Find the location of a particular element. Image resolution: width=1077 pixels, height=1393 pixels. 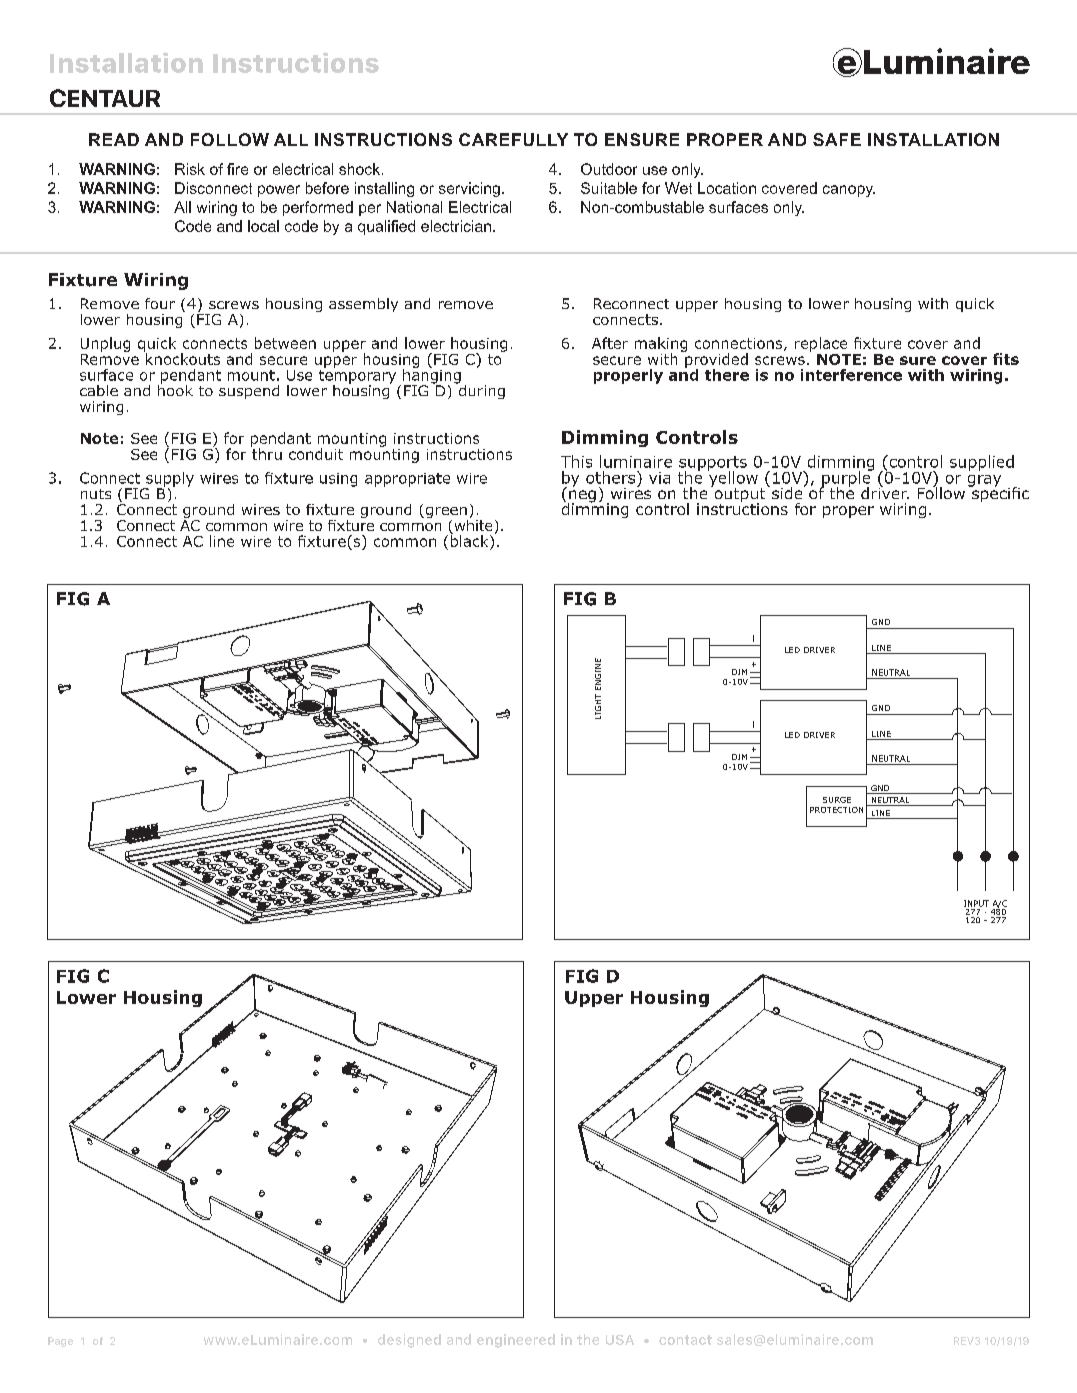

SURGE is located at coordinates (837, 800).
